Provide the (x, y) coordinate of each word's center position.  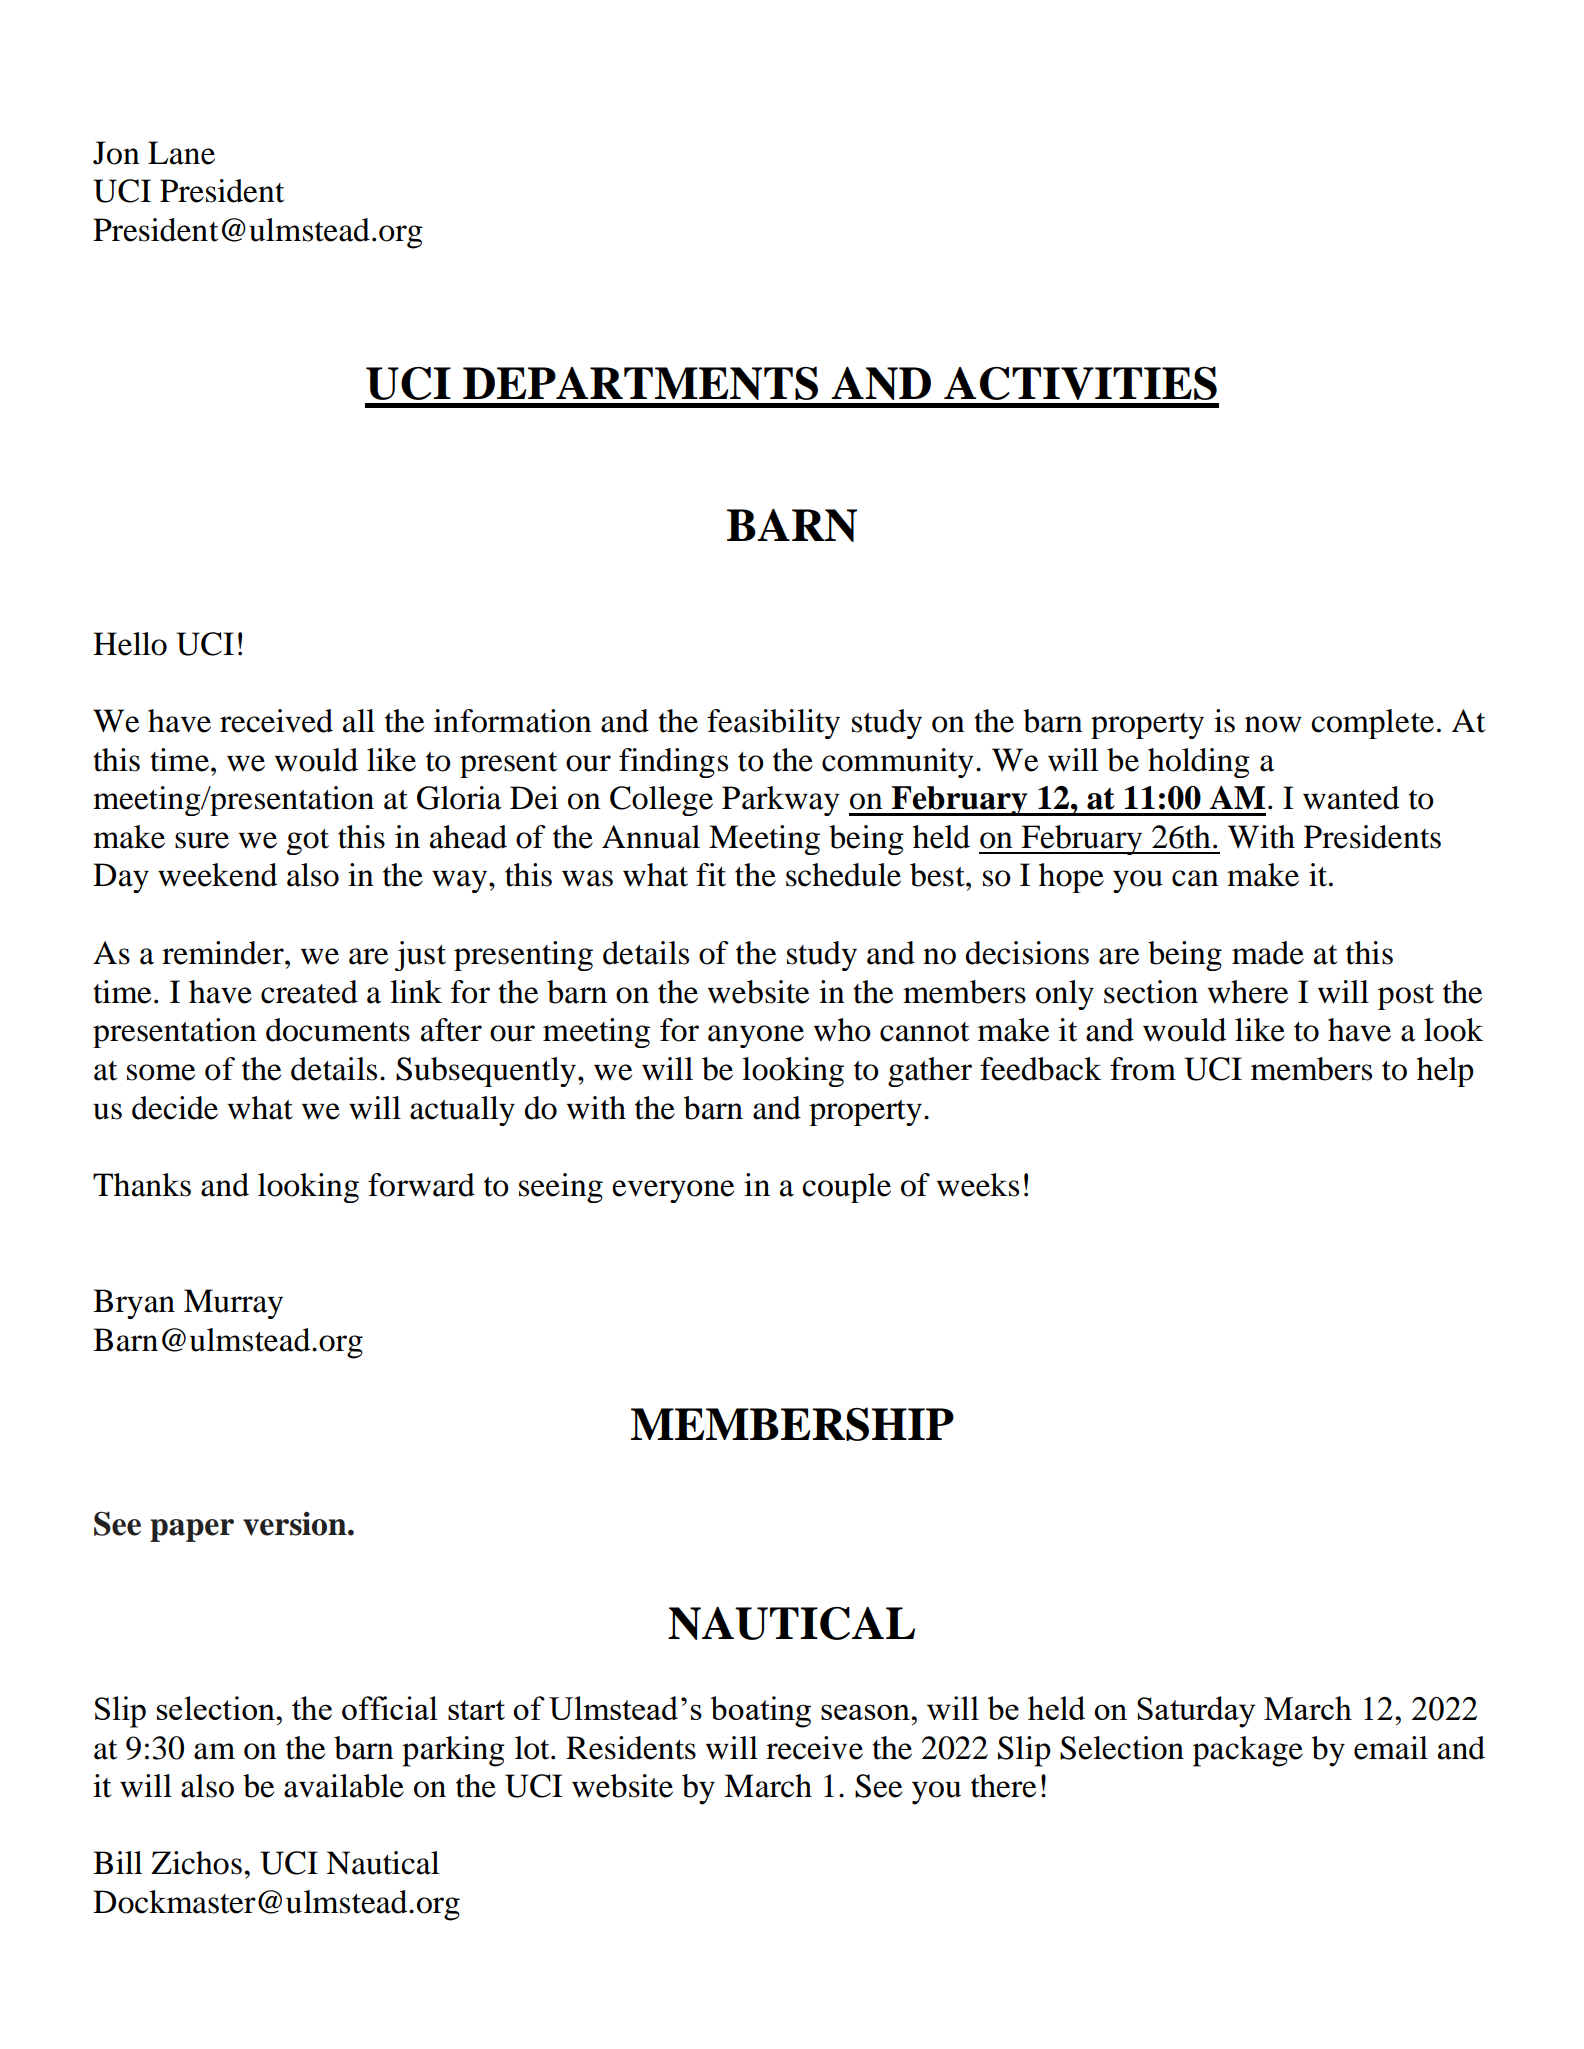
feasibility (773, 724)
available (344, 1786)
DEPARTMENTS (640, 383)
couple (846, 1188)
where (1248, 992)
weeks (978, 1185)
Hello (130, 644)
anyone (756, 1036)
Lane (181, 153)
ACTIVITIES (1080, 383)
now (1273, 724)
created (309, 992)
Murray (233, 1304)
